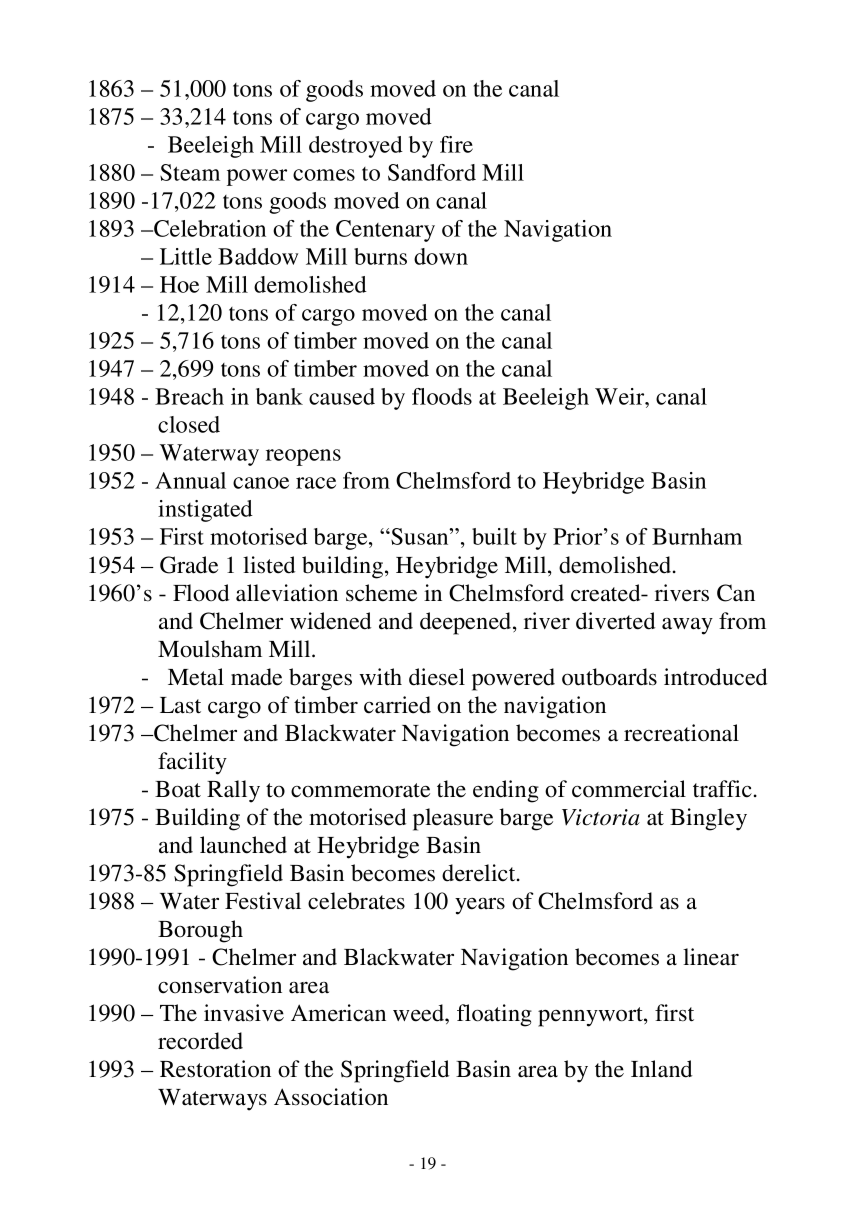 This document has width=853, height=1208. Describe the element at coordinates (441, 256) in the document. I see `down` at that location.
